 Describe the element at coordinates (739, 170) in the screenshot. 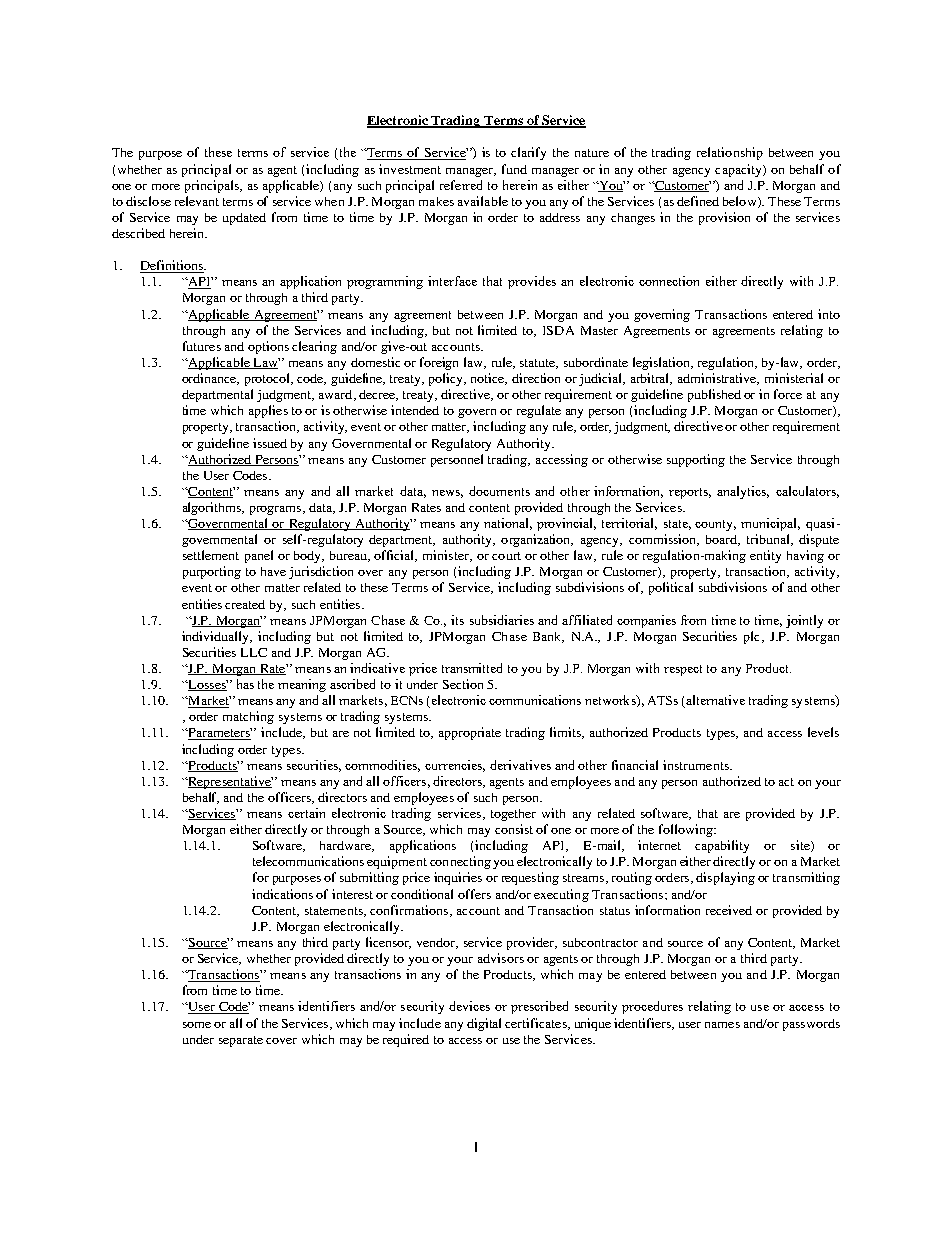

I see `capacity` at that location.
